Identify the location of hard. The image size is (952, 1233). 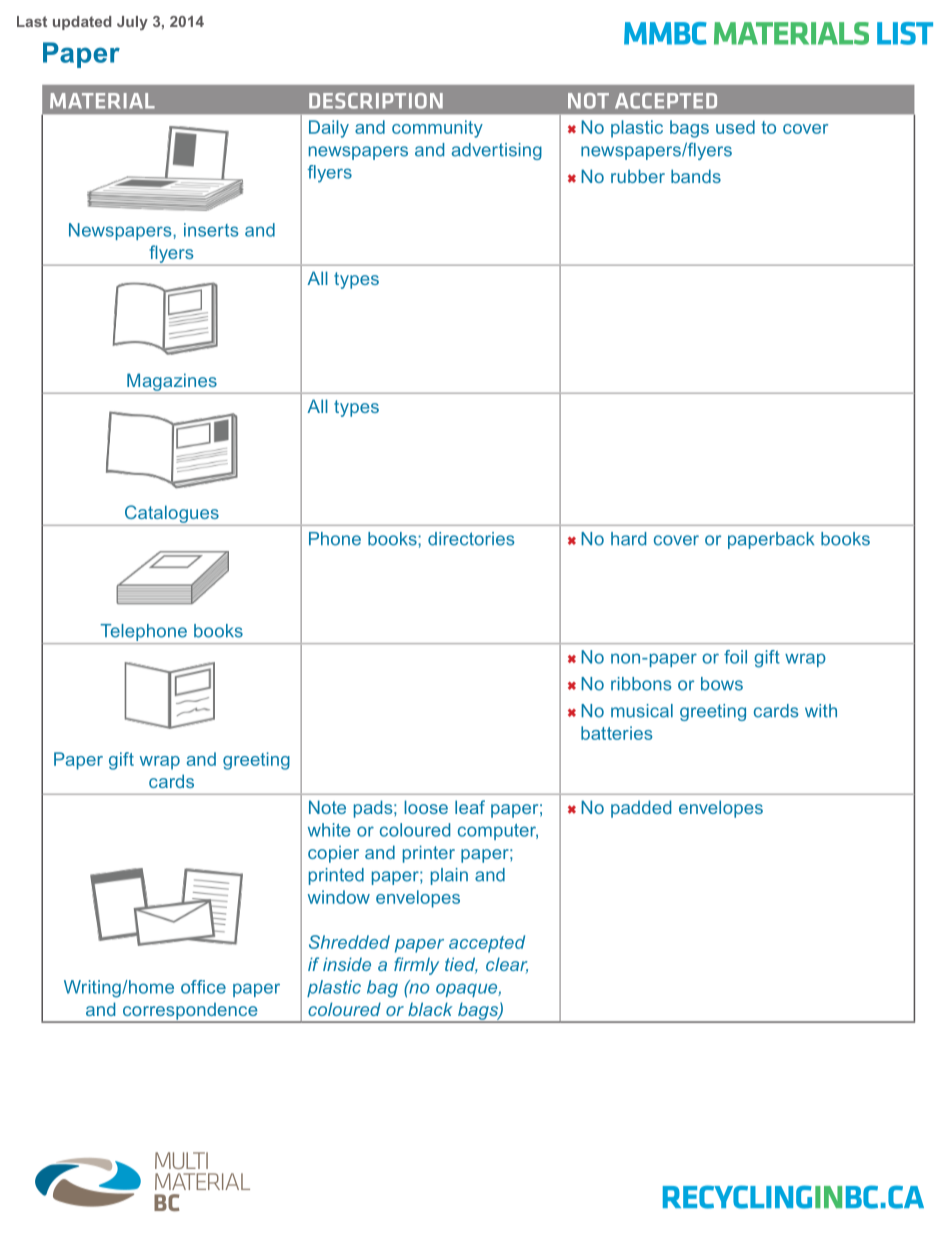
(628, 539).
